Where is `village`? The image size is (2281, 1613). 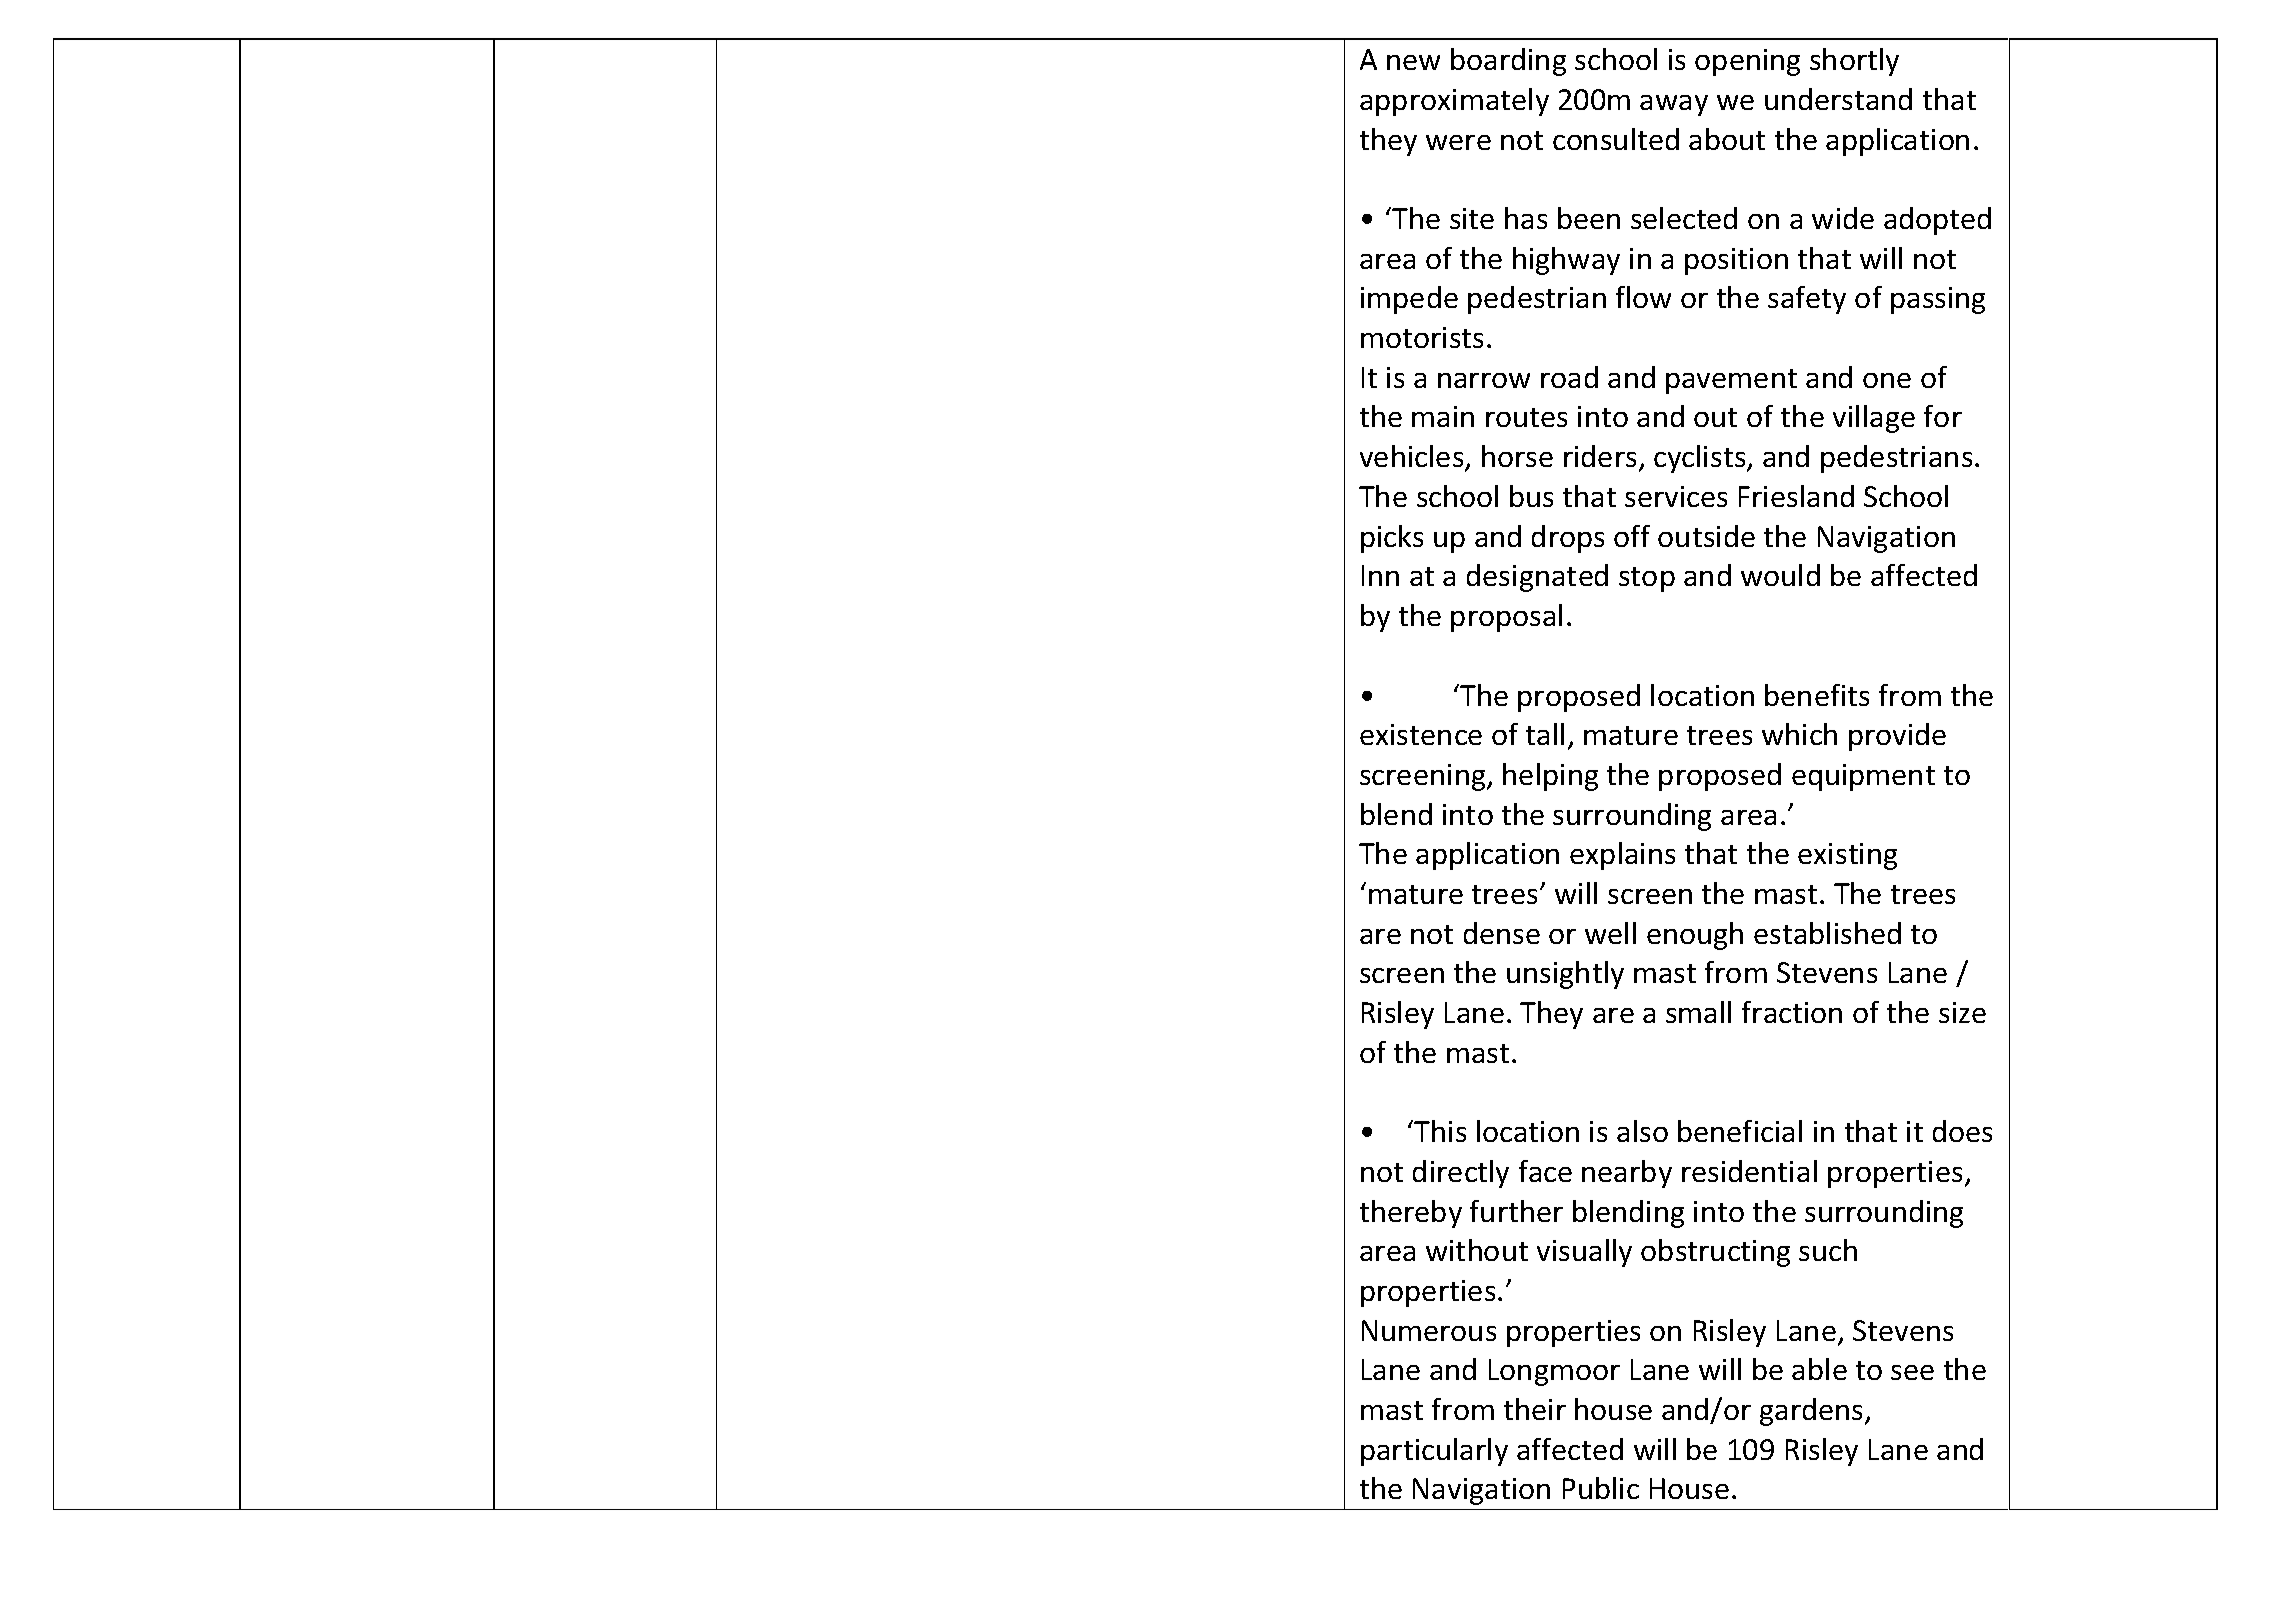 village is located at coordinates (1874, 419).
